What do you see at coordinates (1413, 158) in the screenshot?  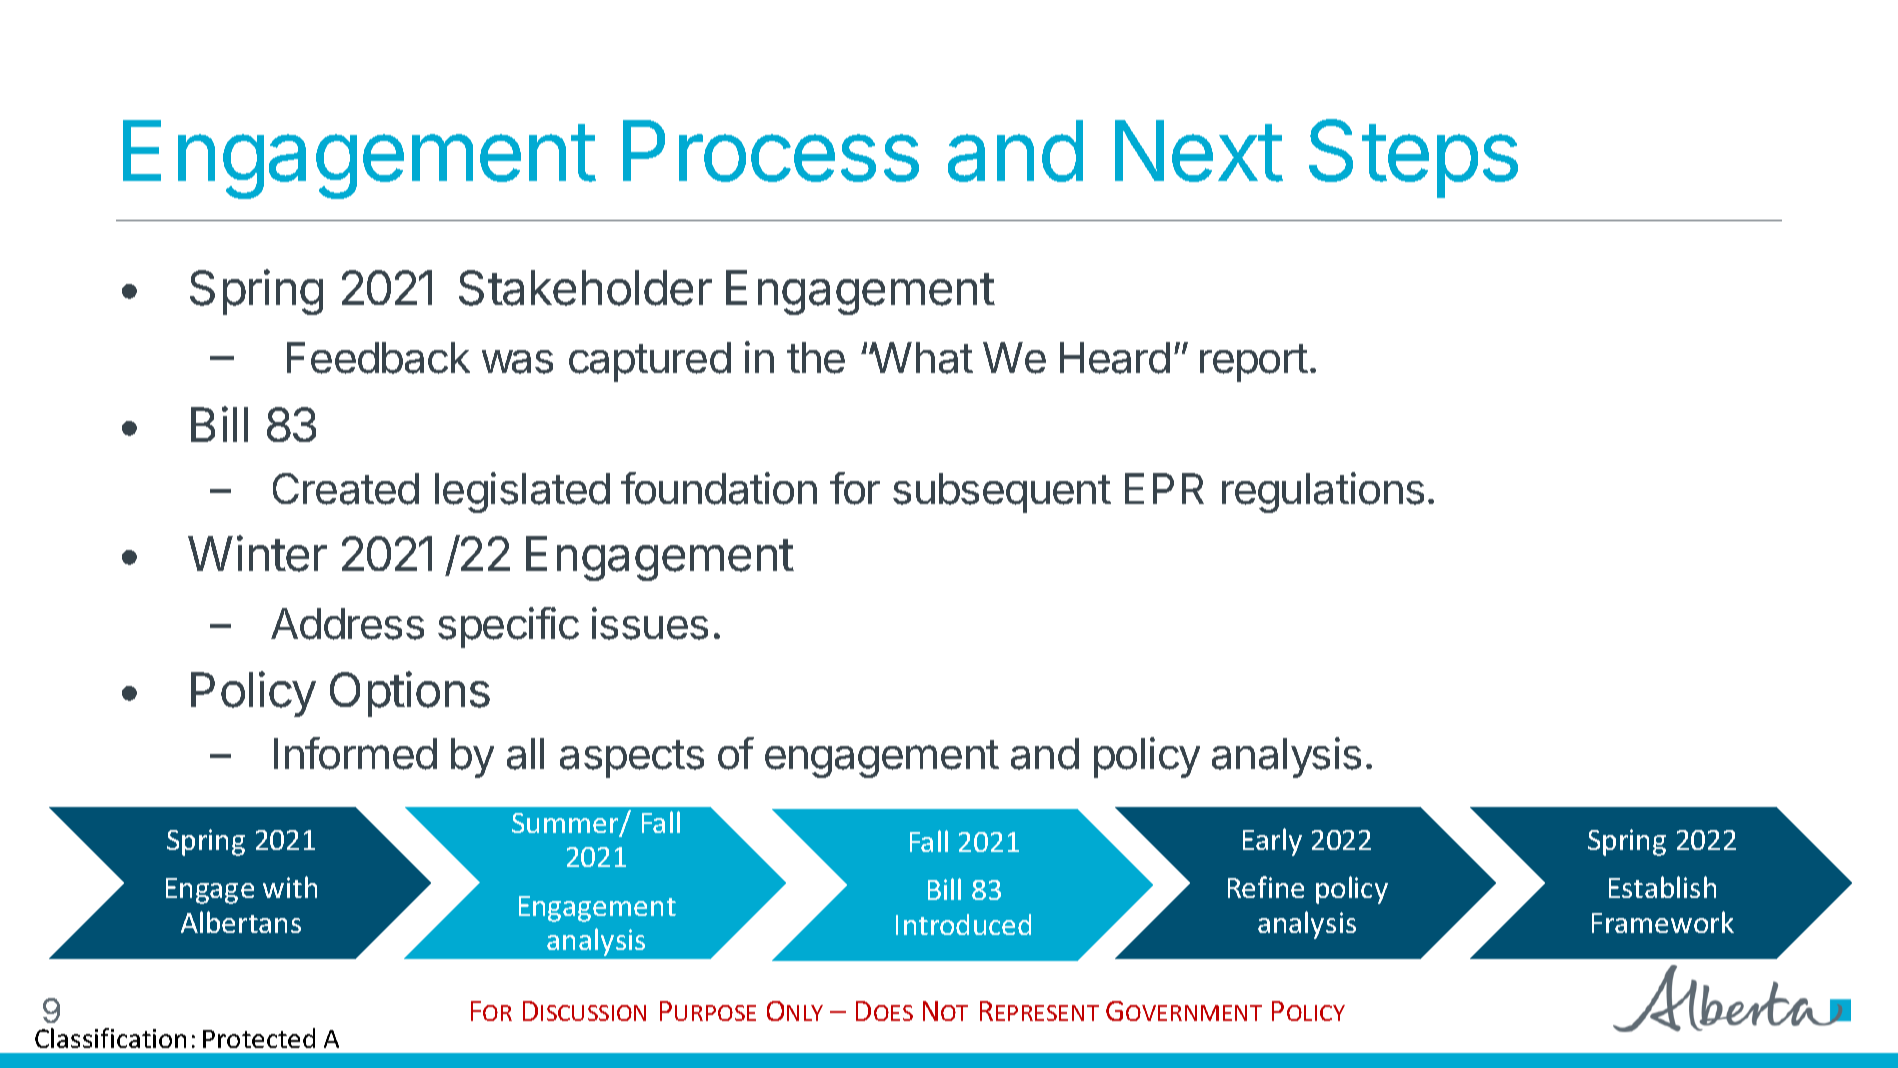 I see `Steps` at bounding box center [1413, 158].
